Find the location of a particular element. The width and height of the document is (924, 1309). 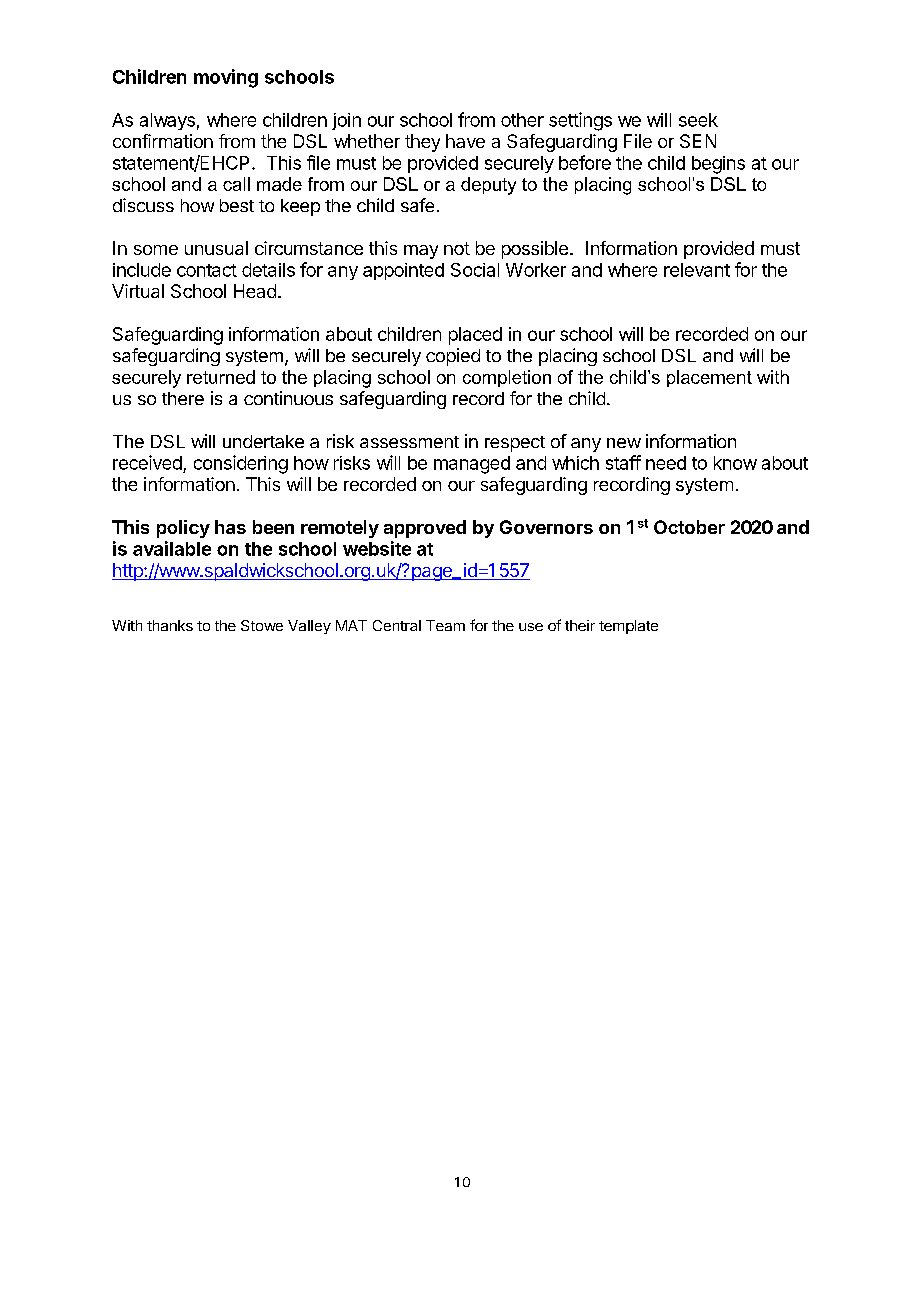

placement is located at coordinates (709, 378).
